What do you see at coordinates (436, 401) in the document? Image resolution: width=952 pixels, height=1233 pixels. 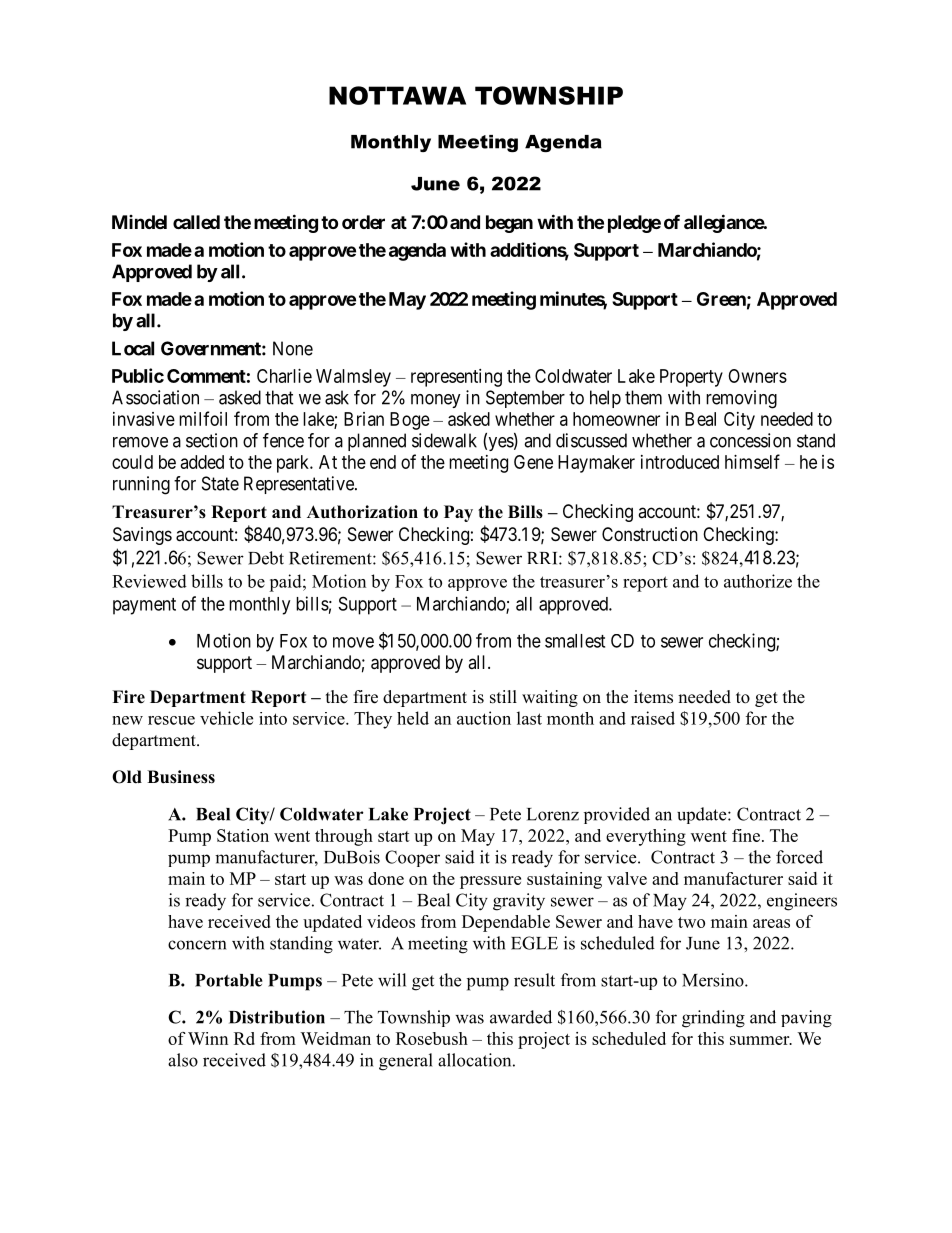 I see `money` at bounding box center [436, 401].
